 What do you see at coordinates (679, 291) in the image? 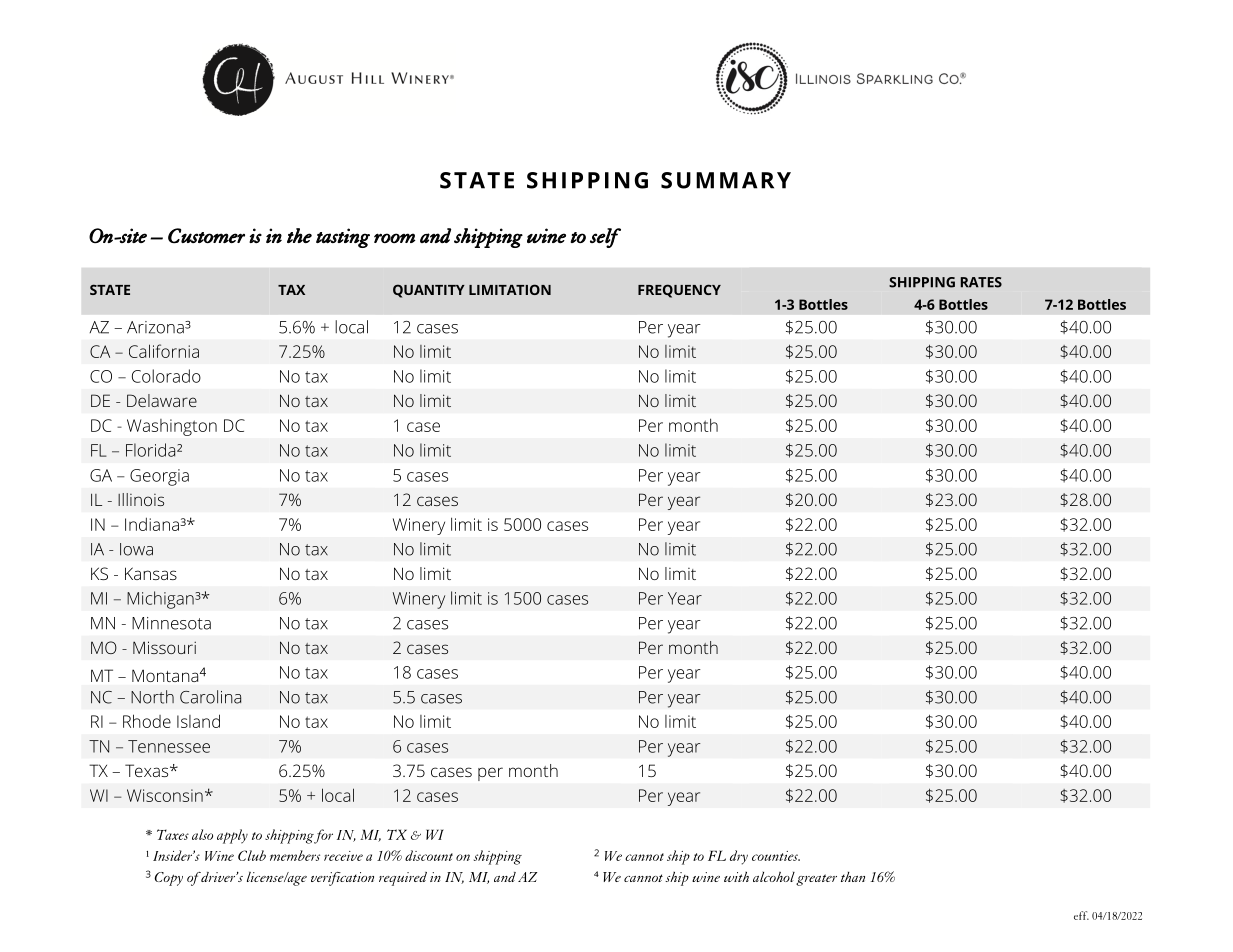
I see `FREQUENCY` at bounding box center [679, 291].
